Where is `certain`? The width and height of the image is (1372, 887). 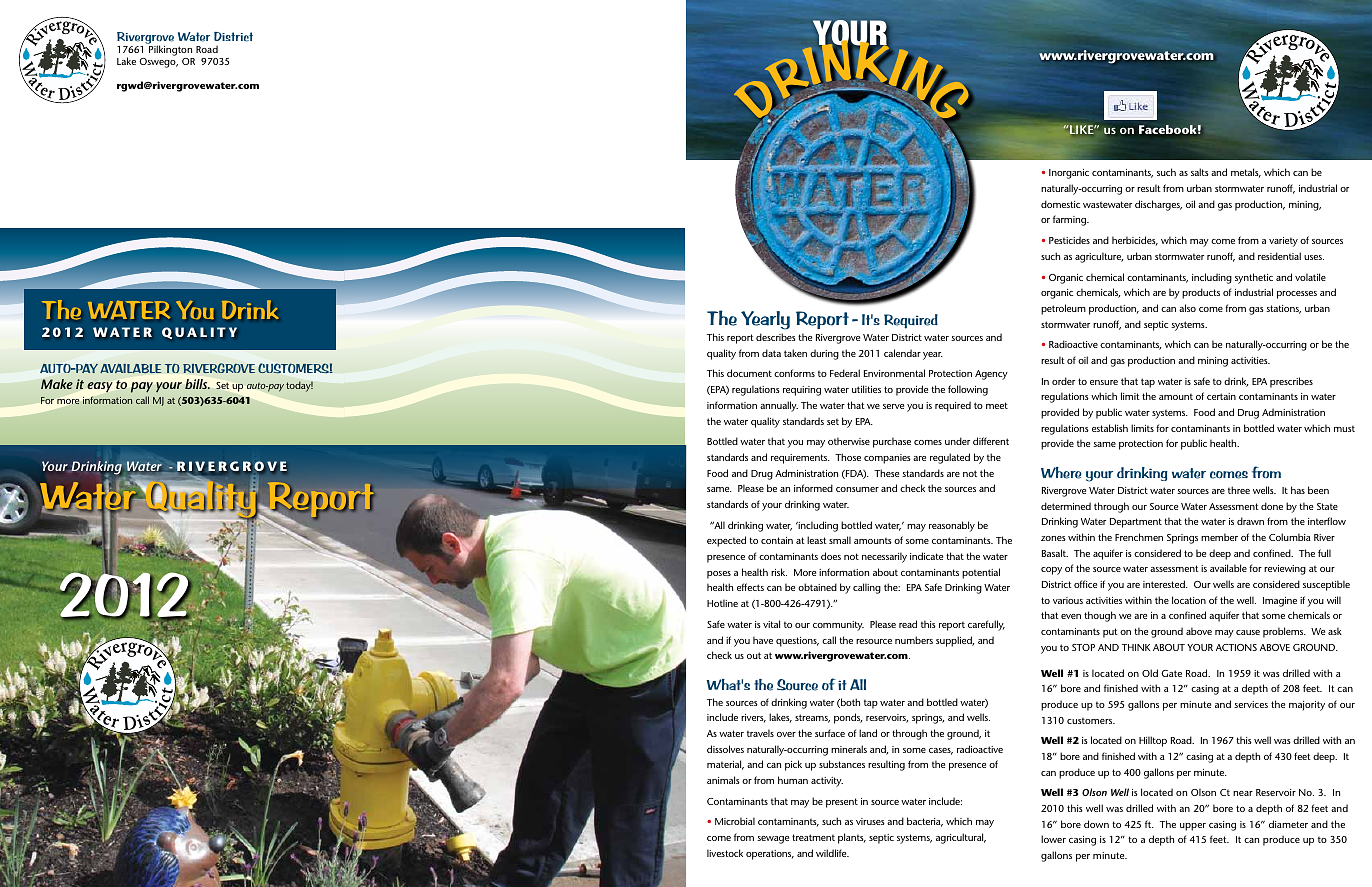
certain is located at coordinates (1221, 396).
